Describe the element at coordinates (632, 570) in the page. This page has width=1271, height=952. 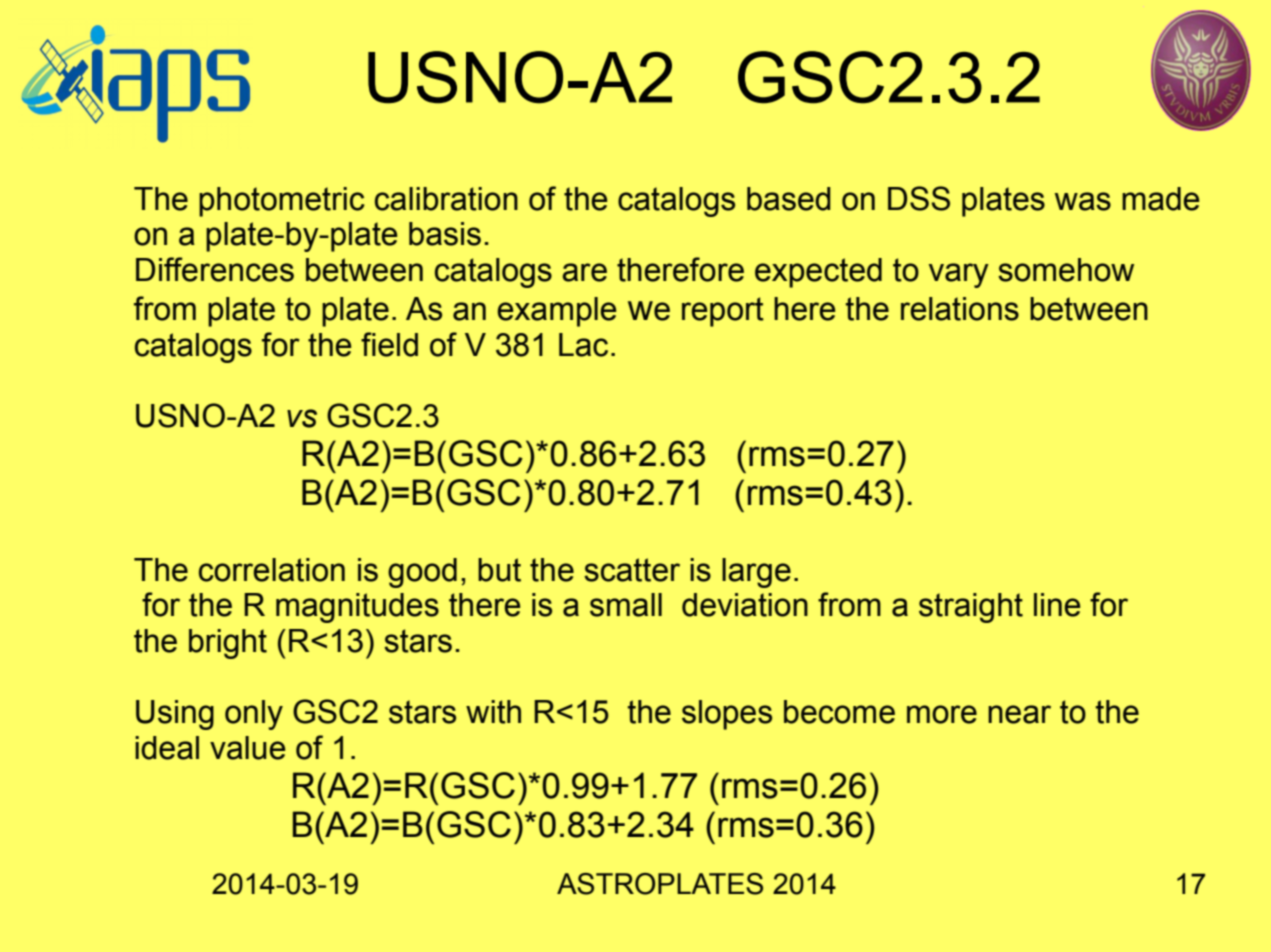
I see `scatter` at that location.
